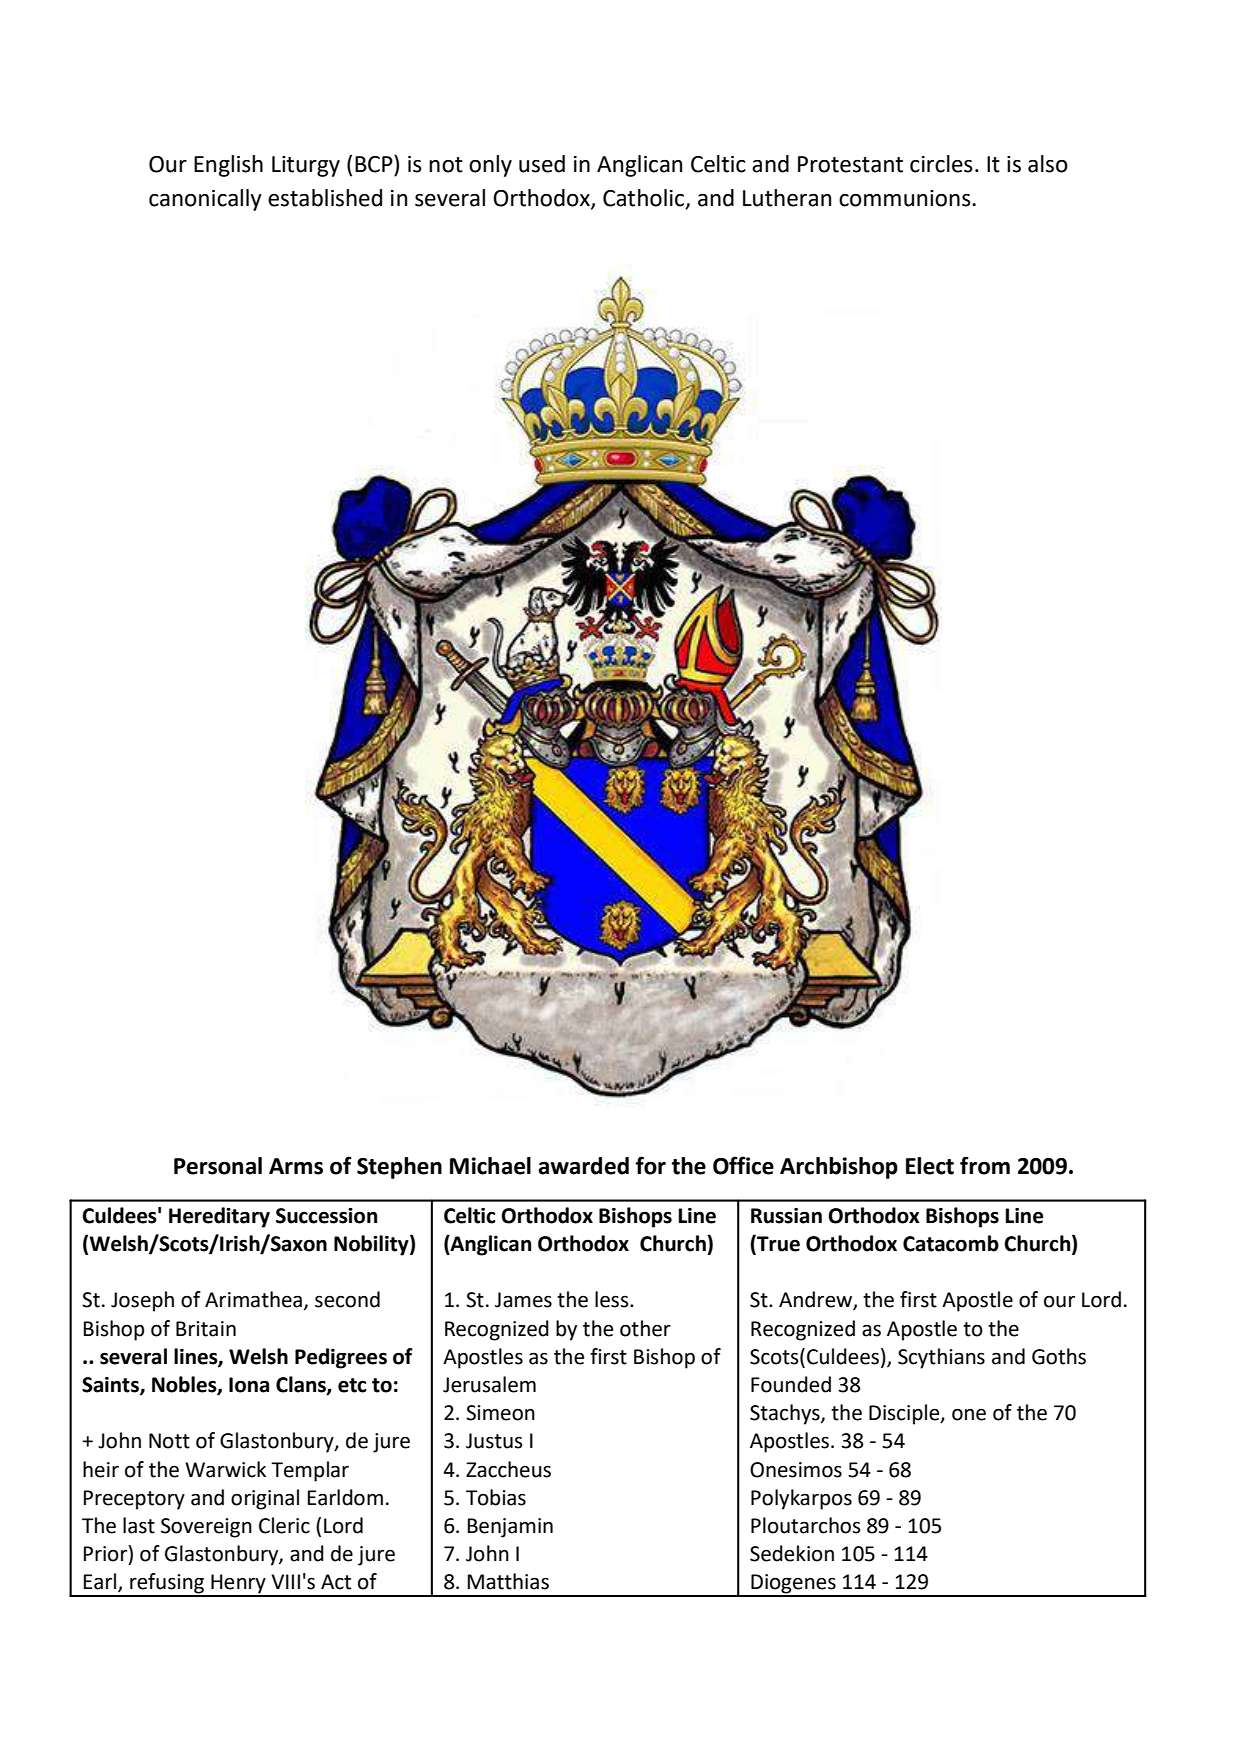 This image has width=1247, height=1764. Describe the element at coordinates (325, 198) in the image. I see `established` at that location.
